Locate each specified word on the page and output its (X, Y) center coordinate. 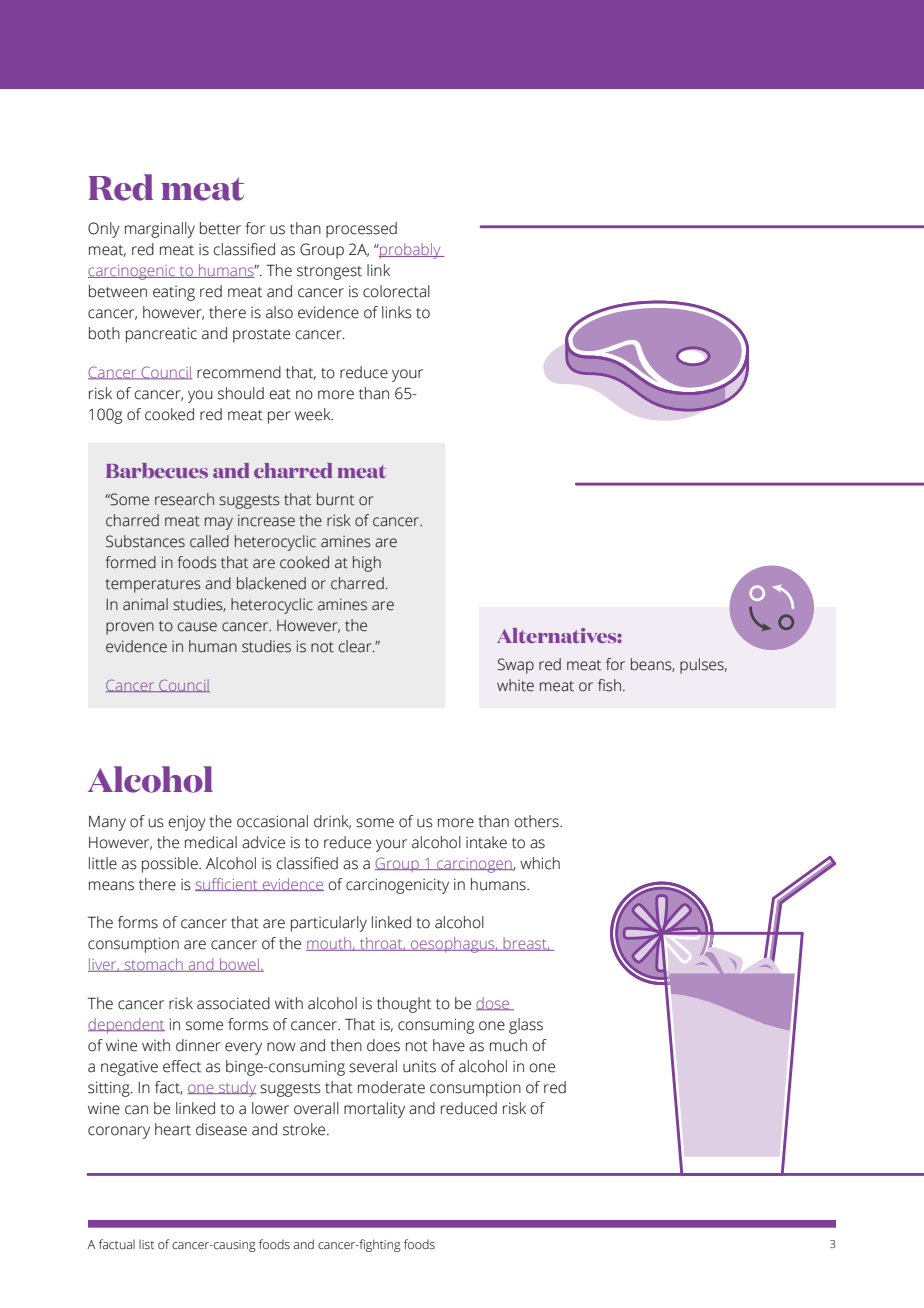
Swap (515, 666)
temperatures (153, 586)
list (146, 1244)
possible (171, 865)
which (540, 863)
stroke (305, 1129)
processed (361, 230)
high (367, 564)
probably (410, 251)
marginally (160, 230)
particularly (329, 924)
